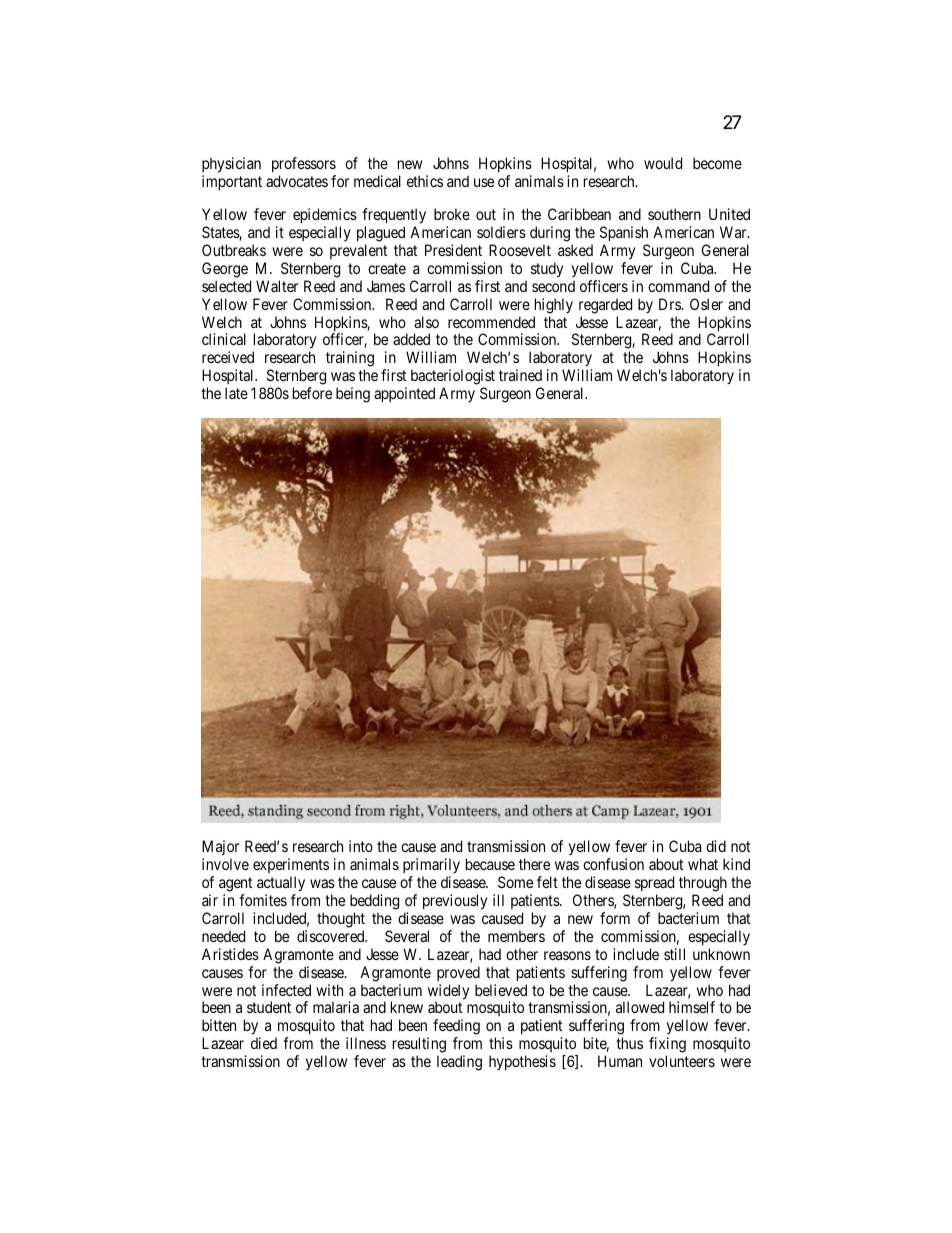  What do you see at coordinates (456, 1028) in the screenshot?
I see `feeding` at bounding box center [456, 1028].
